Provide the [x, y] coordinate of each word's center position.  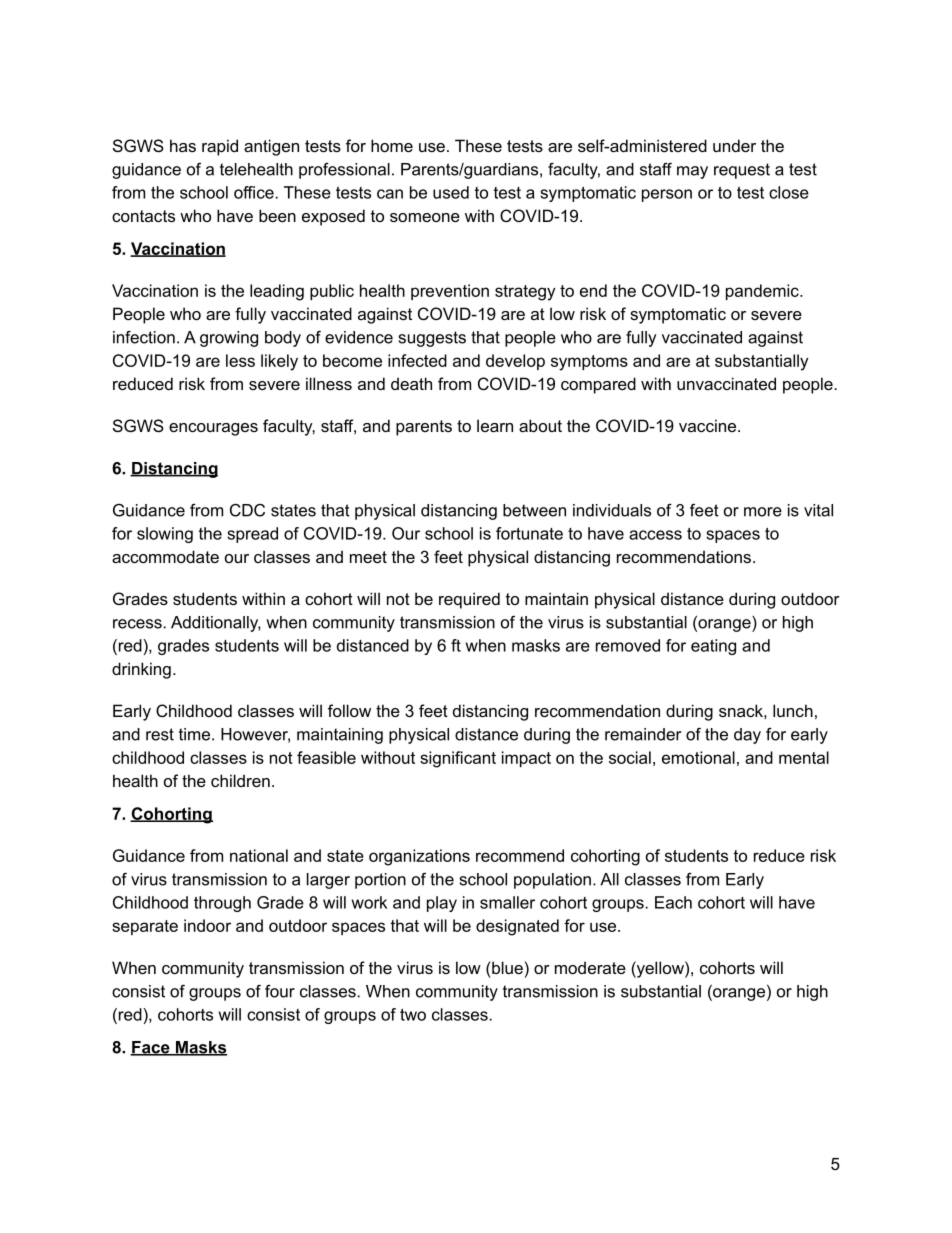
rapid [220, 147]
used [451, 192]
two [413, 1014]
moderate [590, 967]
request [742, 171]
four [280, 991]
